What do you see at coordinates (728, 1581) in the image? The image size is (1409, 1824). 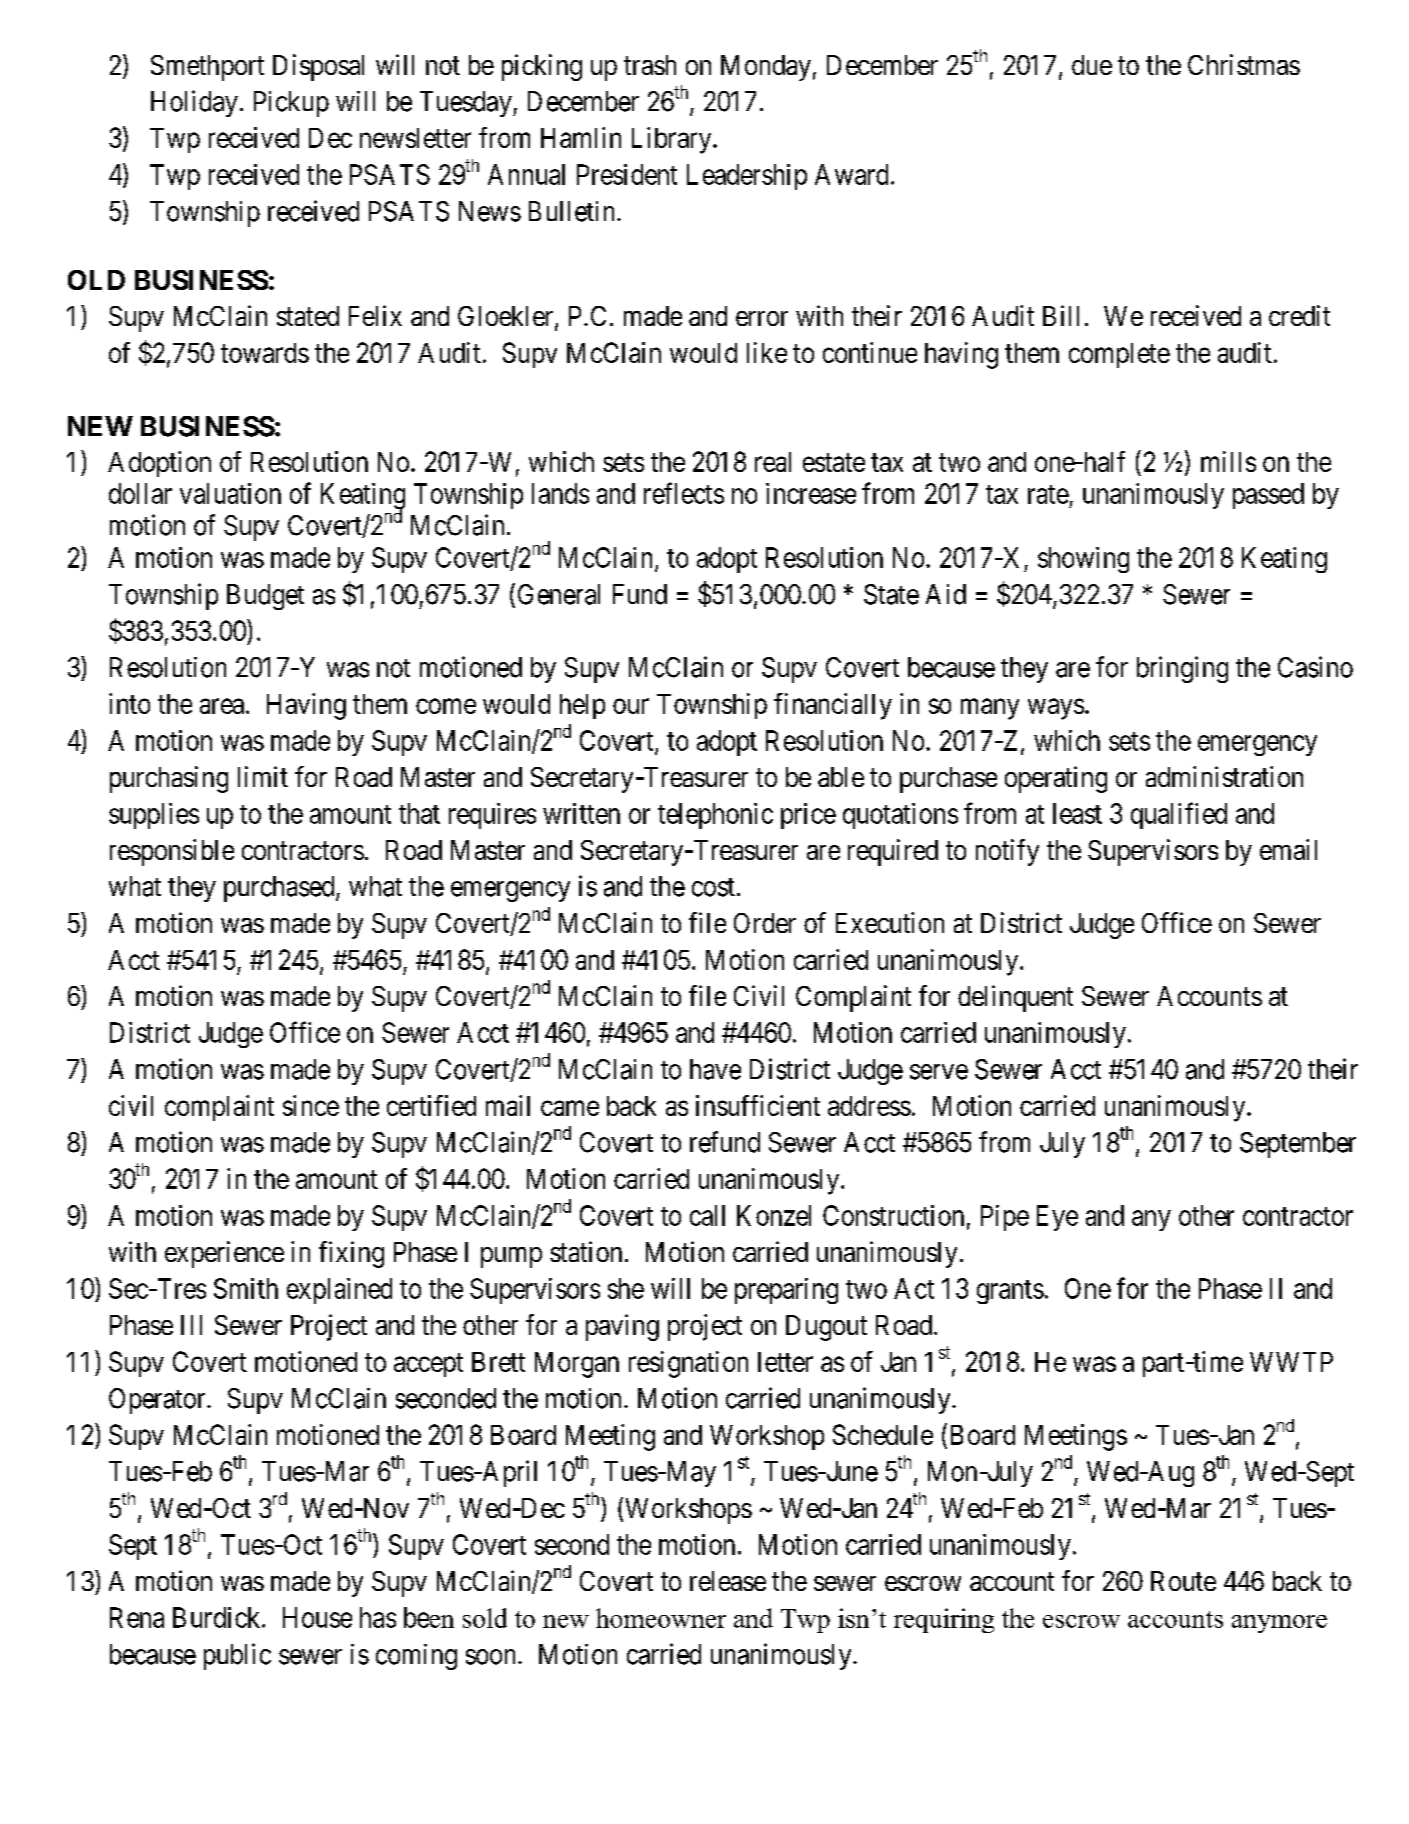 I see `release` at bounding box center [728, 1581].
